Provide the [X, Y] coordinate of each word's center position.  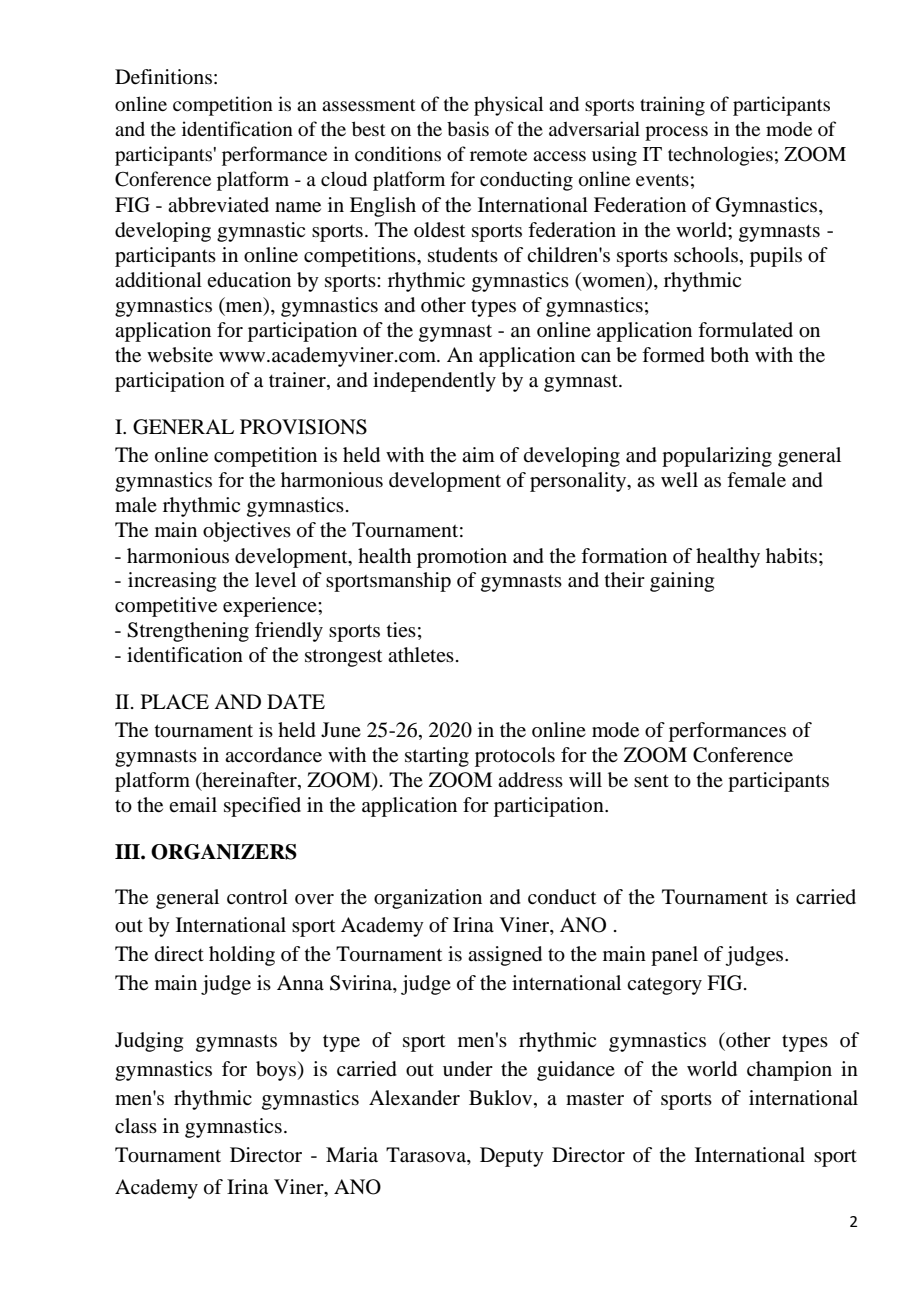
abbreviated [218, 205]
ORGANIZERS [224, 852]
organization [428, 899]
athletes [421, 655]
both [729, 355]
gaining [682, 582]
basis [468, 128]
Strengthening [188, 632]
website [180, 355]
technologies [720, 156]
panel [674, 956]
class [136, 1126]
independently [434, 382]
